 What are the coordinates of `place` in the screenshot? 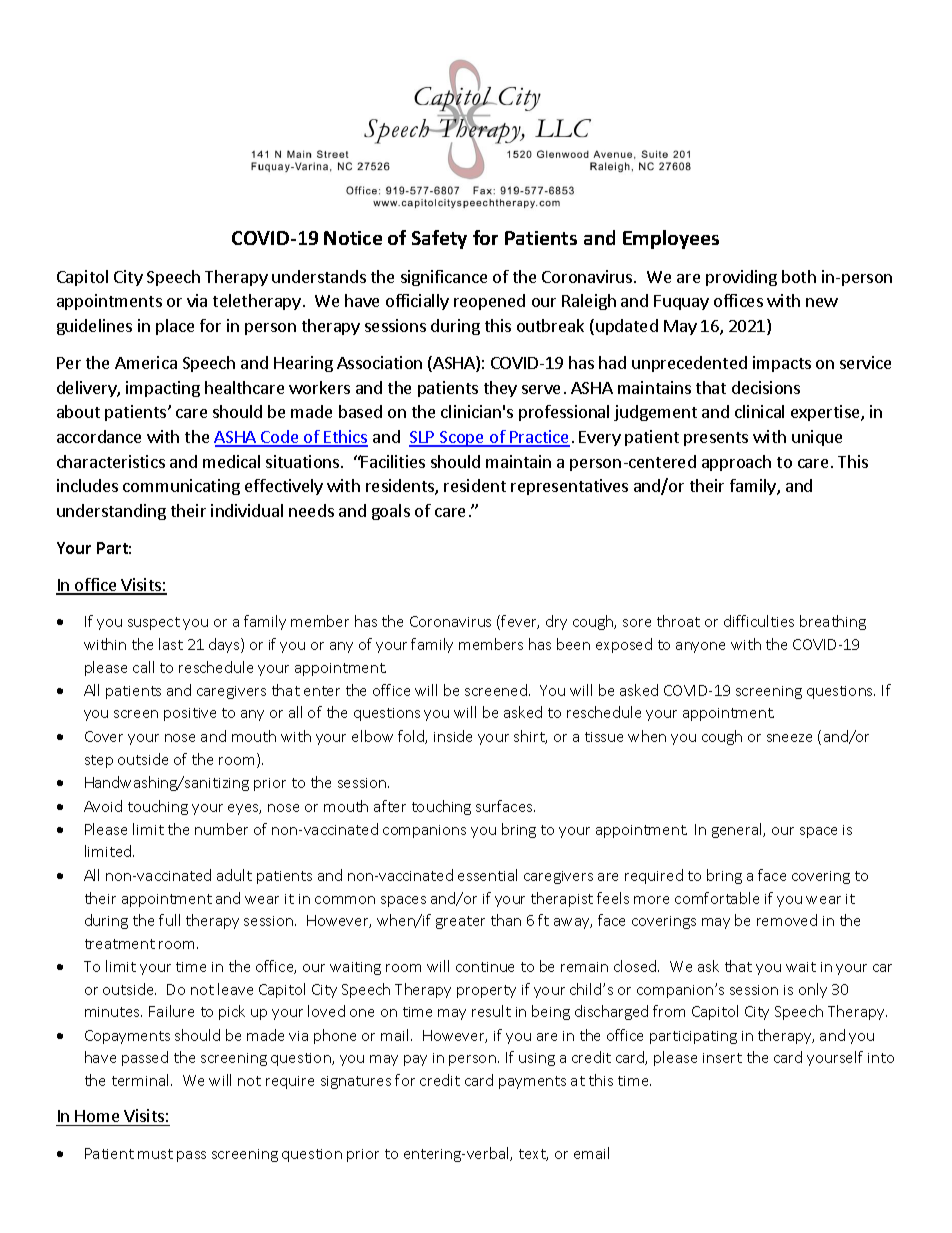 It's located at (175, 327).
